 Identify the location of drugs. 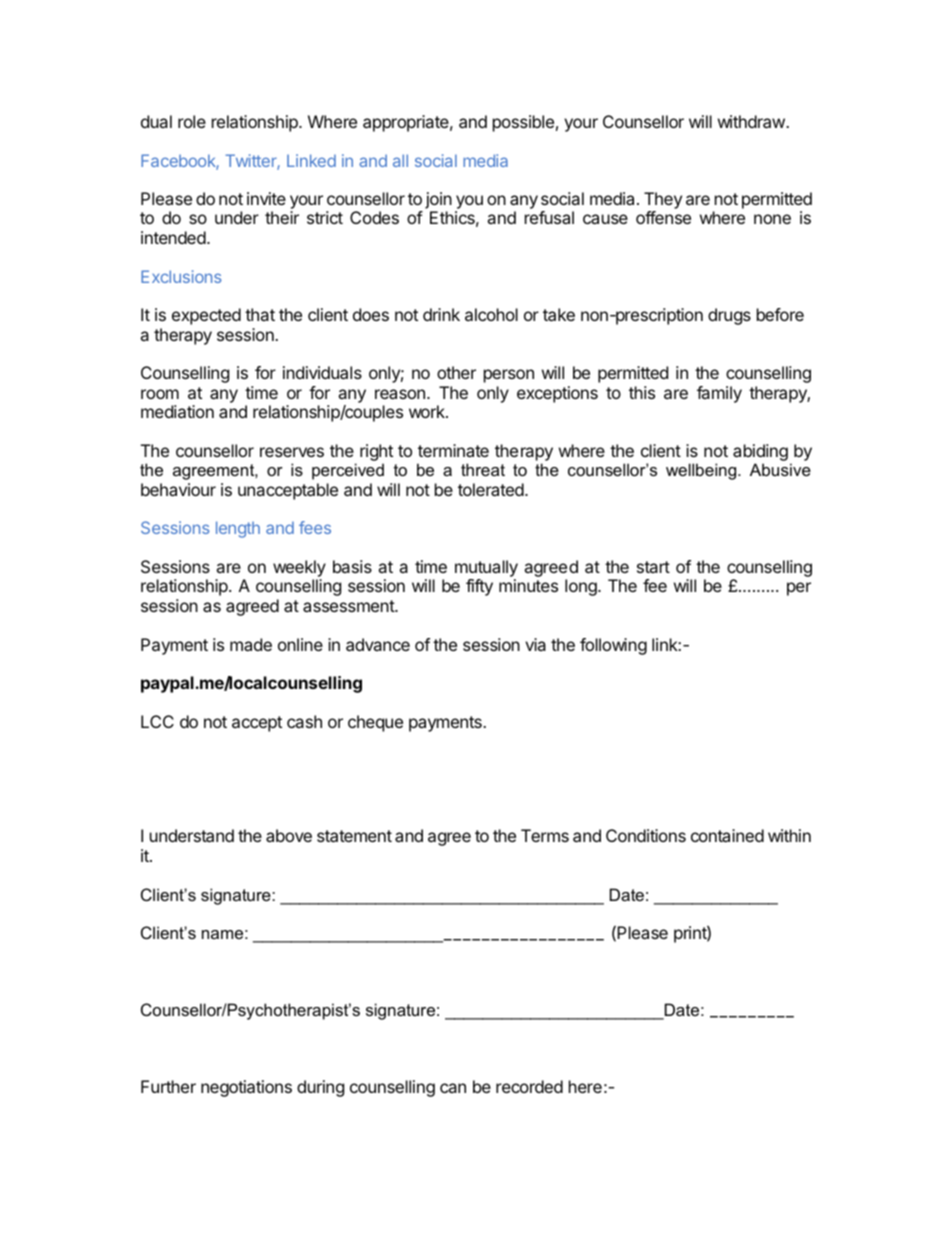
(729, 316).
